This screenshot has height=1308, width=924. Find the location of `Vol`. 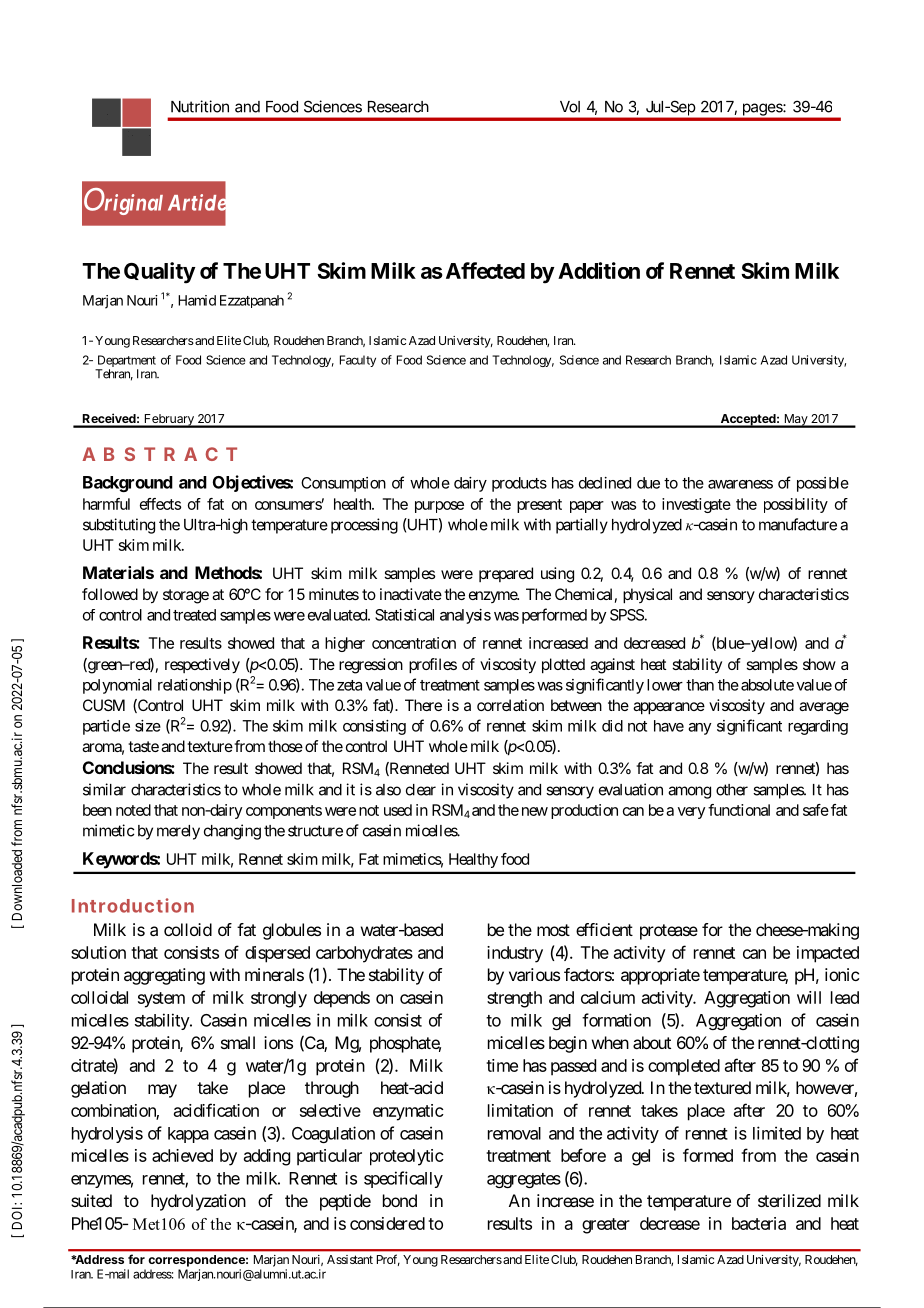

Vol is located at coordinates (570, 107).
